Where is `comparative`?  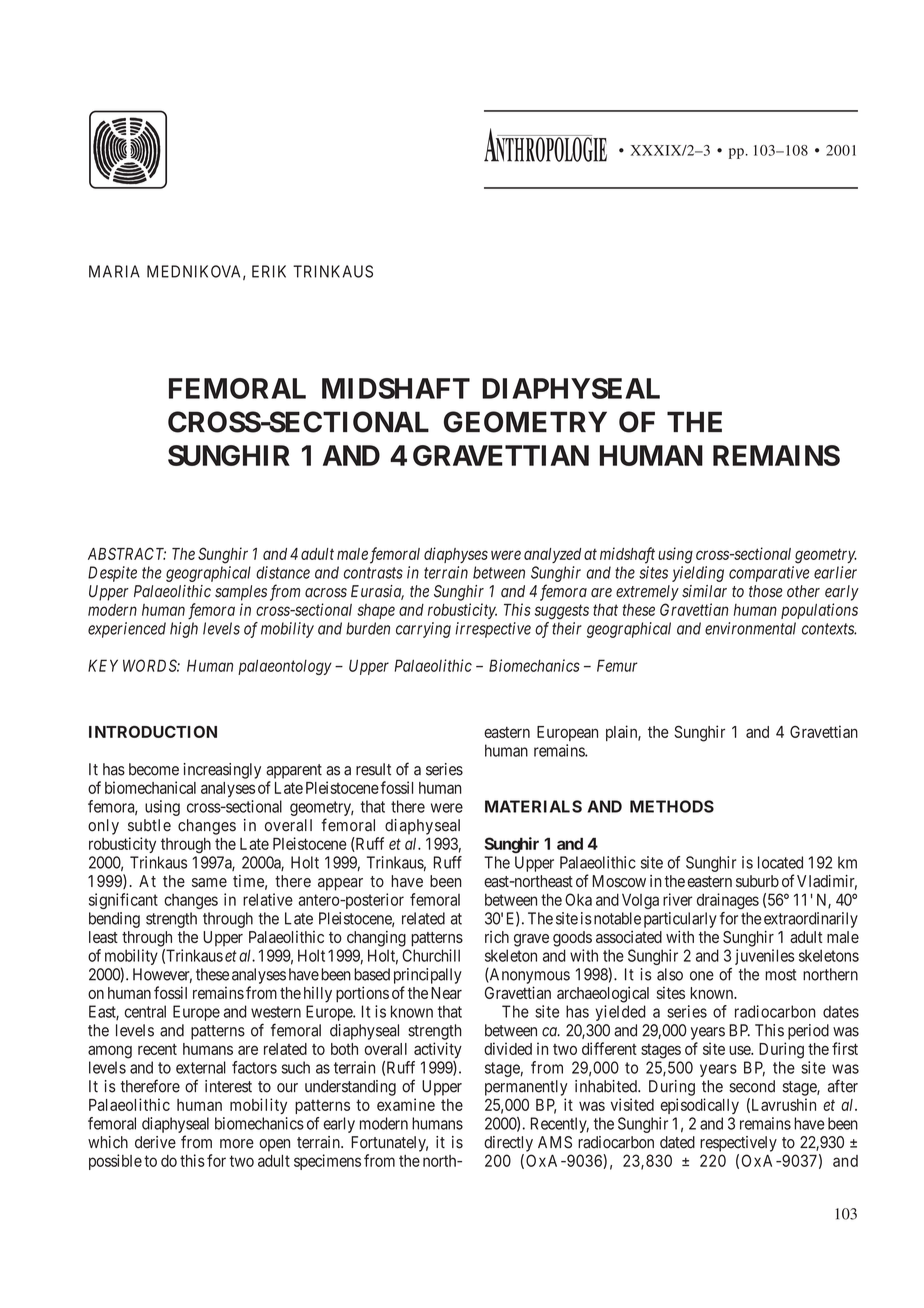 comparative is located at coordinates (769, 574).
